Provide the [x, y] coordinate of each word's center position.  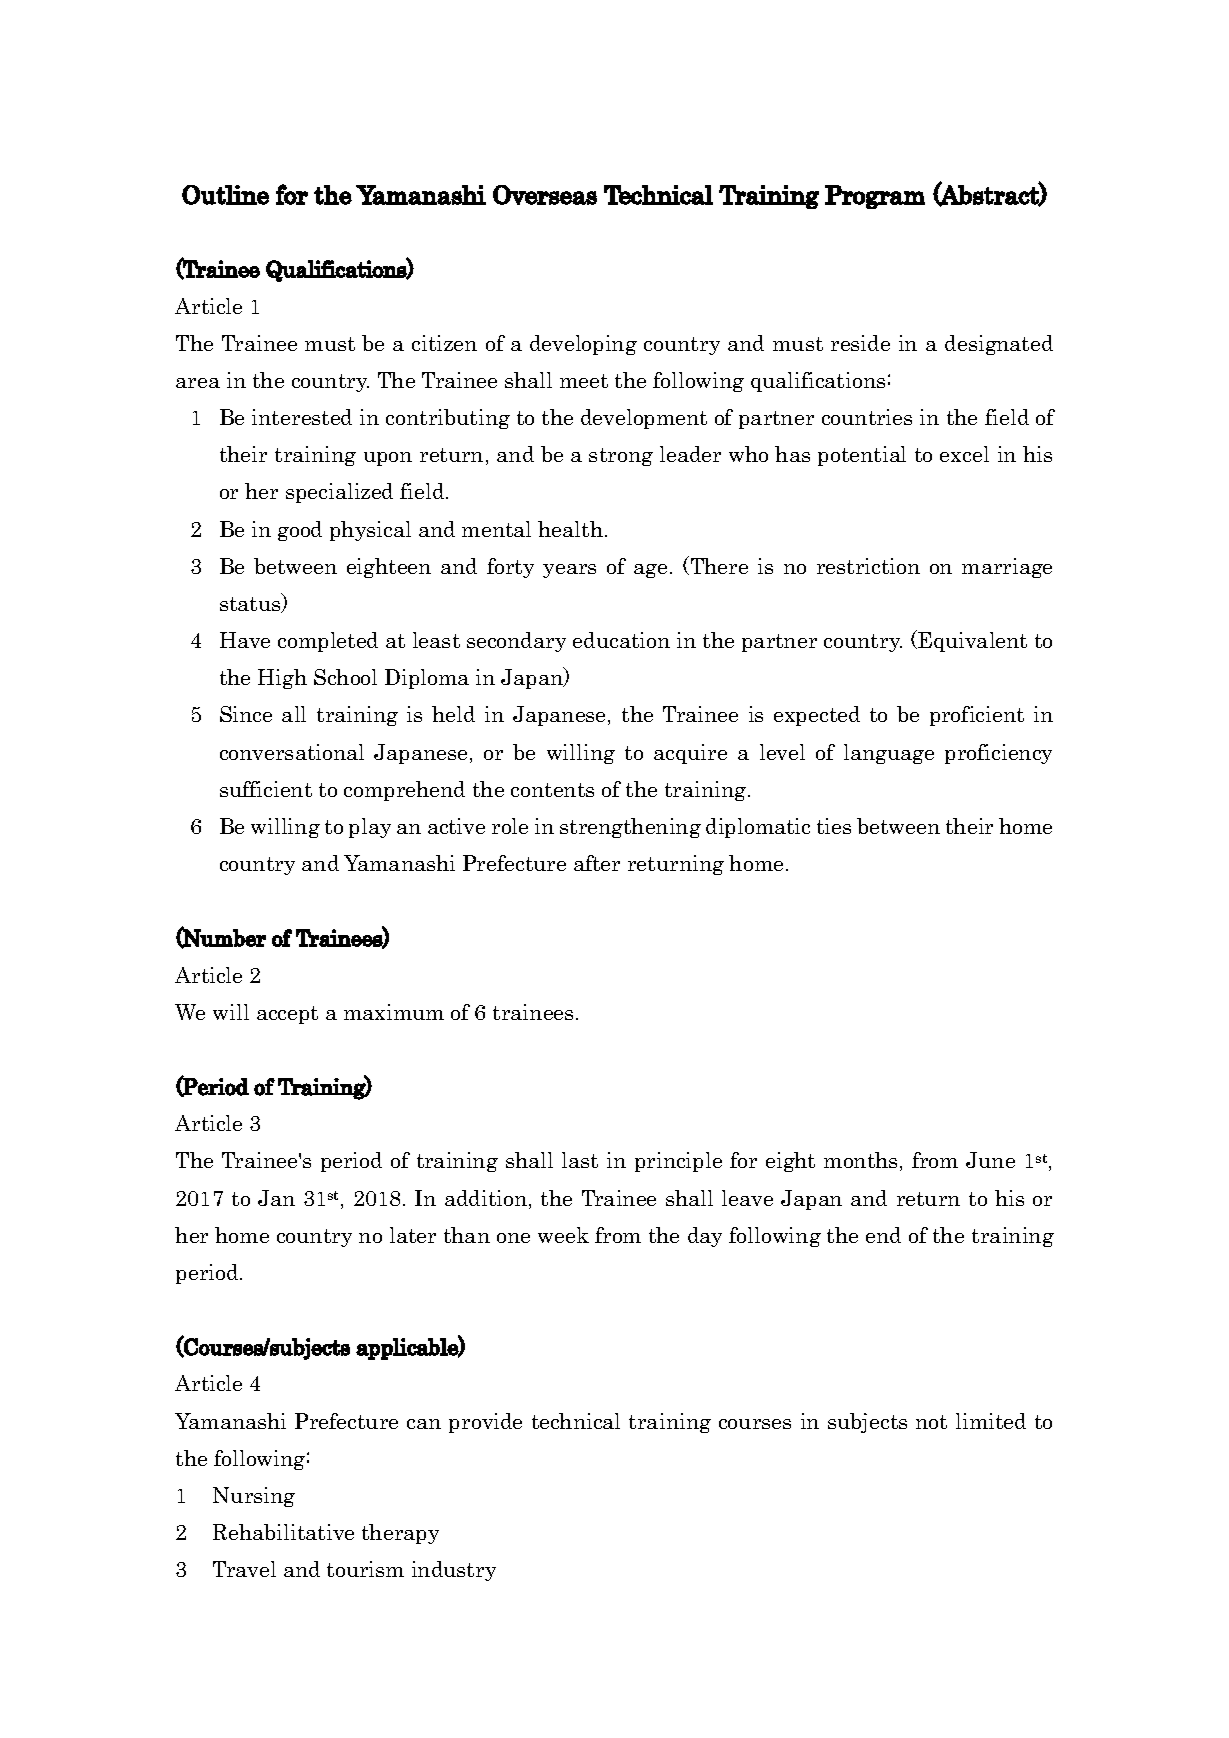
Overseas [545, 195]
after [597, 863]
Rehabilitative [283, 1532]
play [370, 828]
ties [834, 826]
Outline [225, 195]
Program [875, 197]
